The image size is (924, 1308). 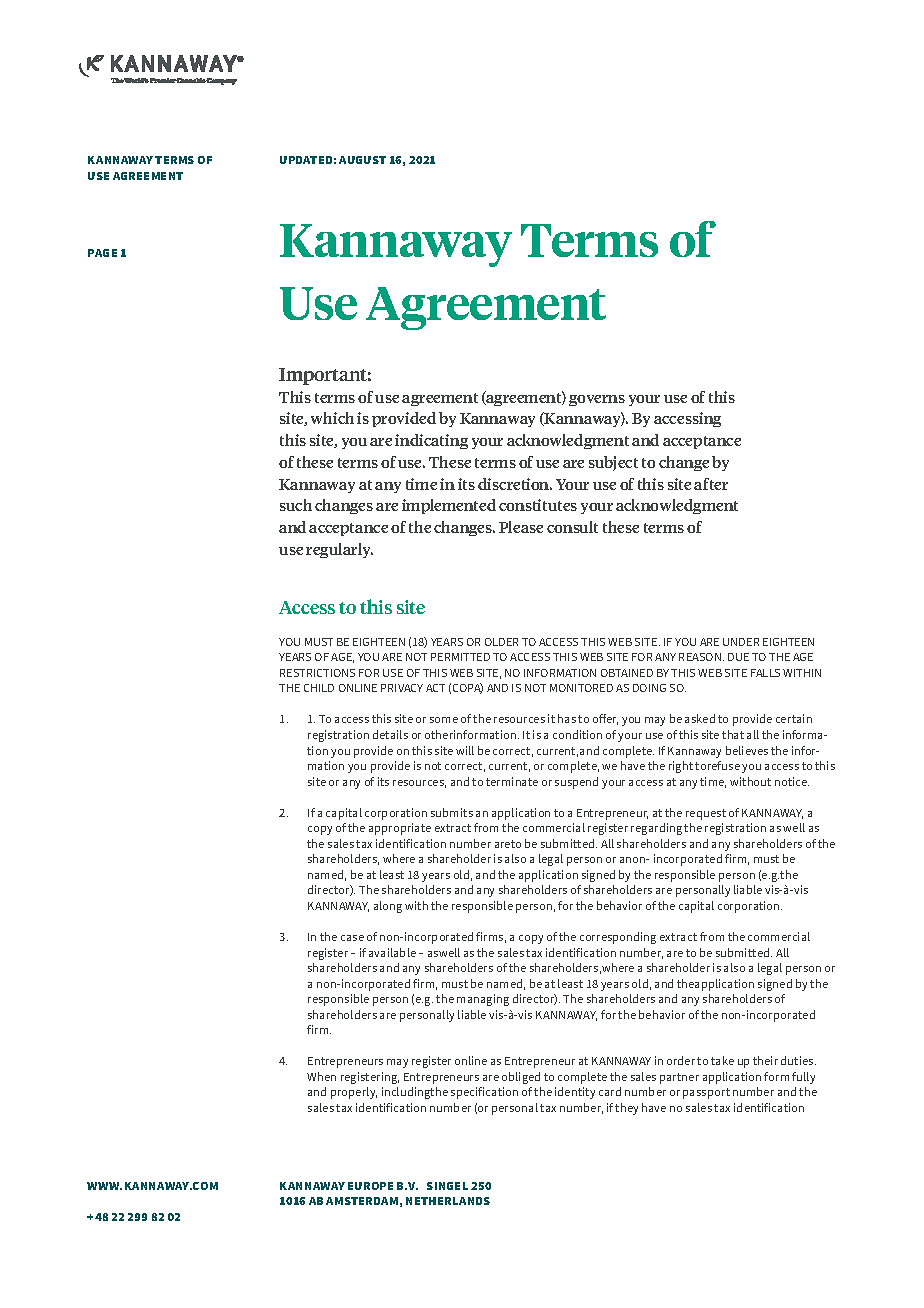 What do you see at coordinates (460, 657) in the screenshot?
I see `PERMITTED` at bounding box center [460, 657].
